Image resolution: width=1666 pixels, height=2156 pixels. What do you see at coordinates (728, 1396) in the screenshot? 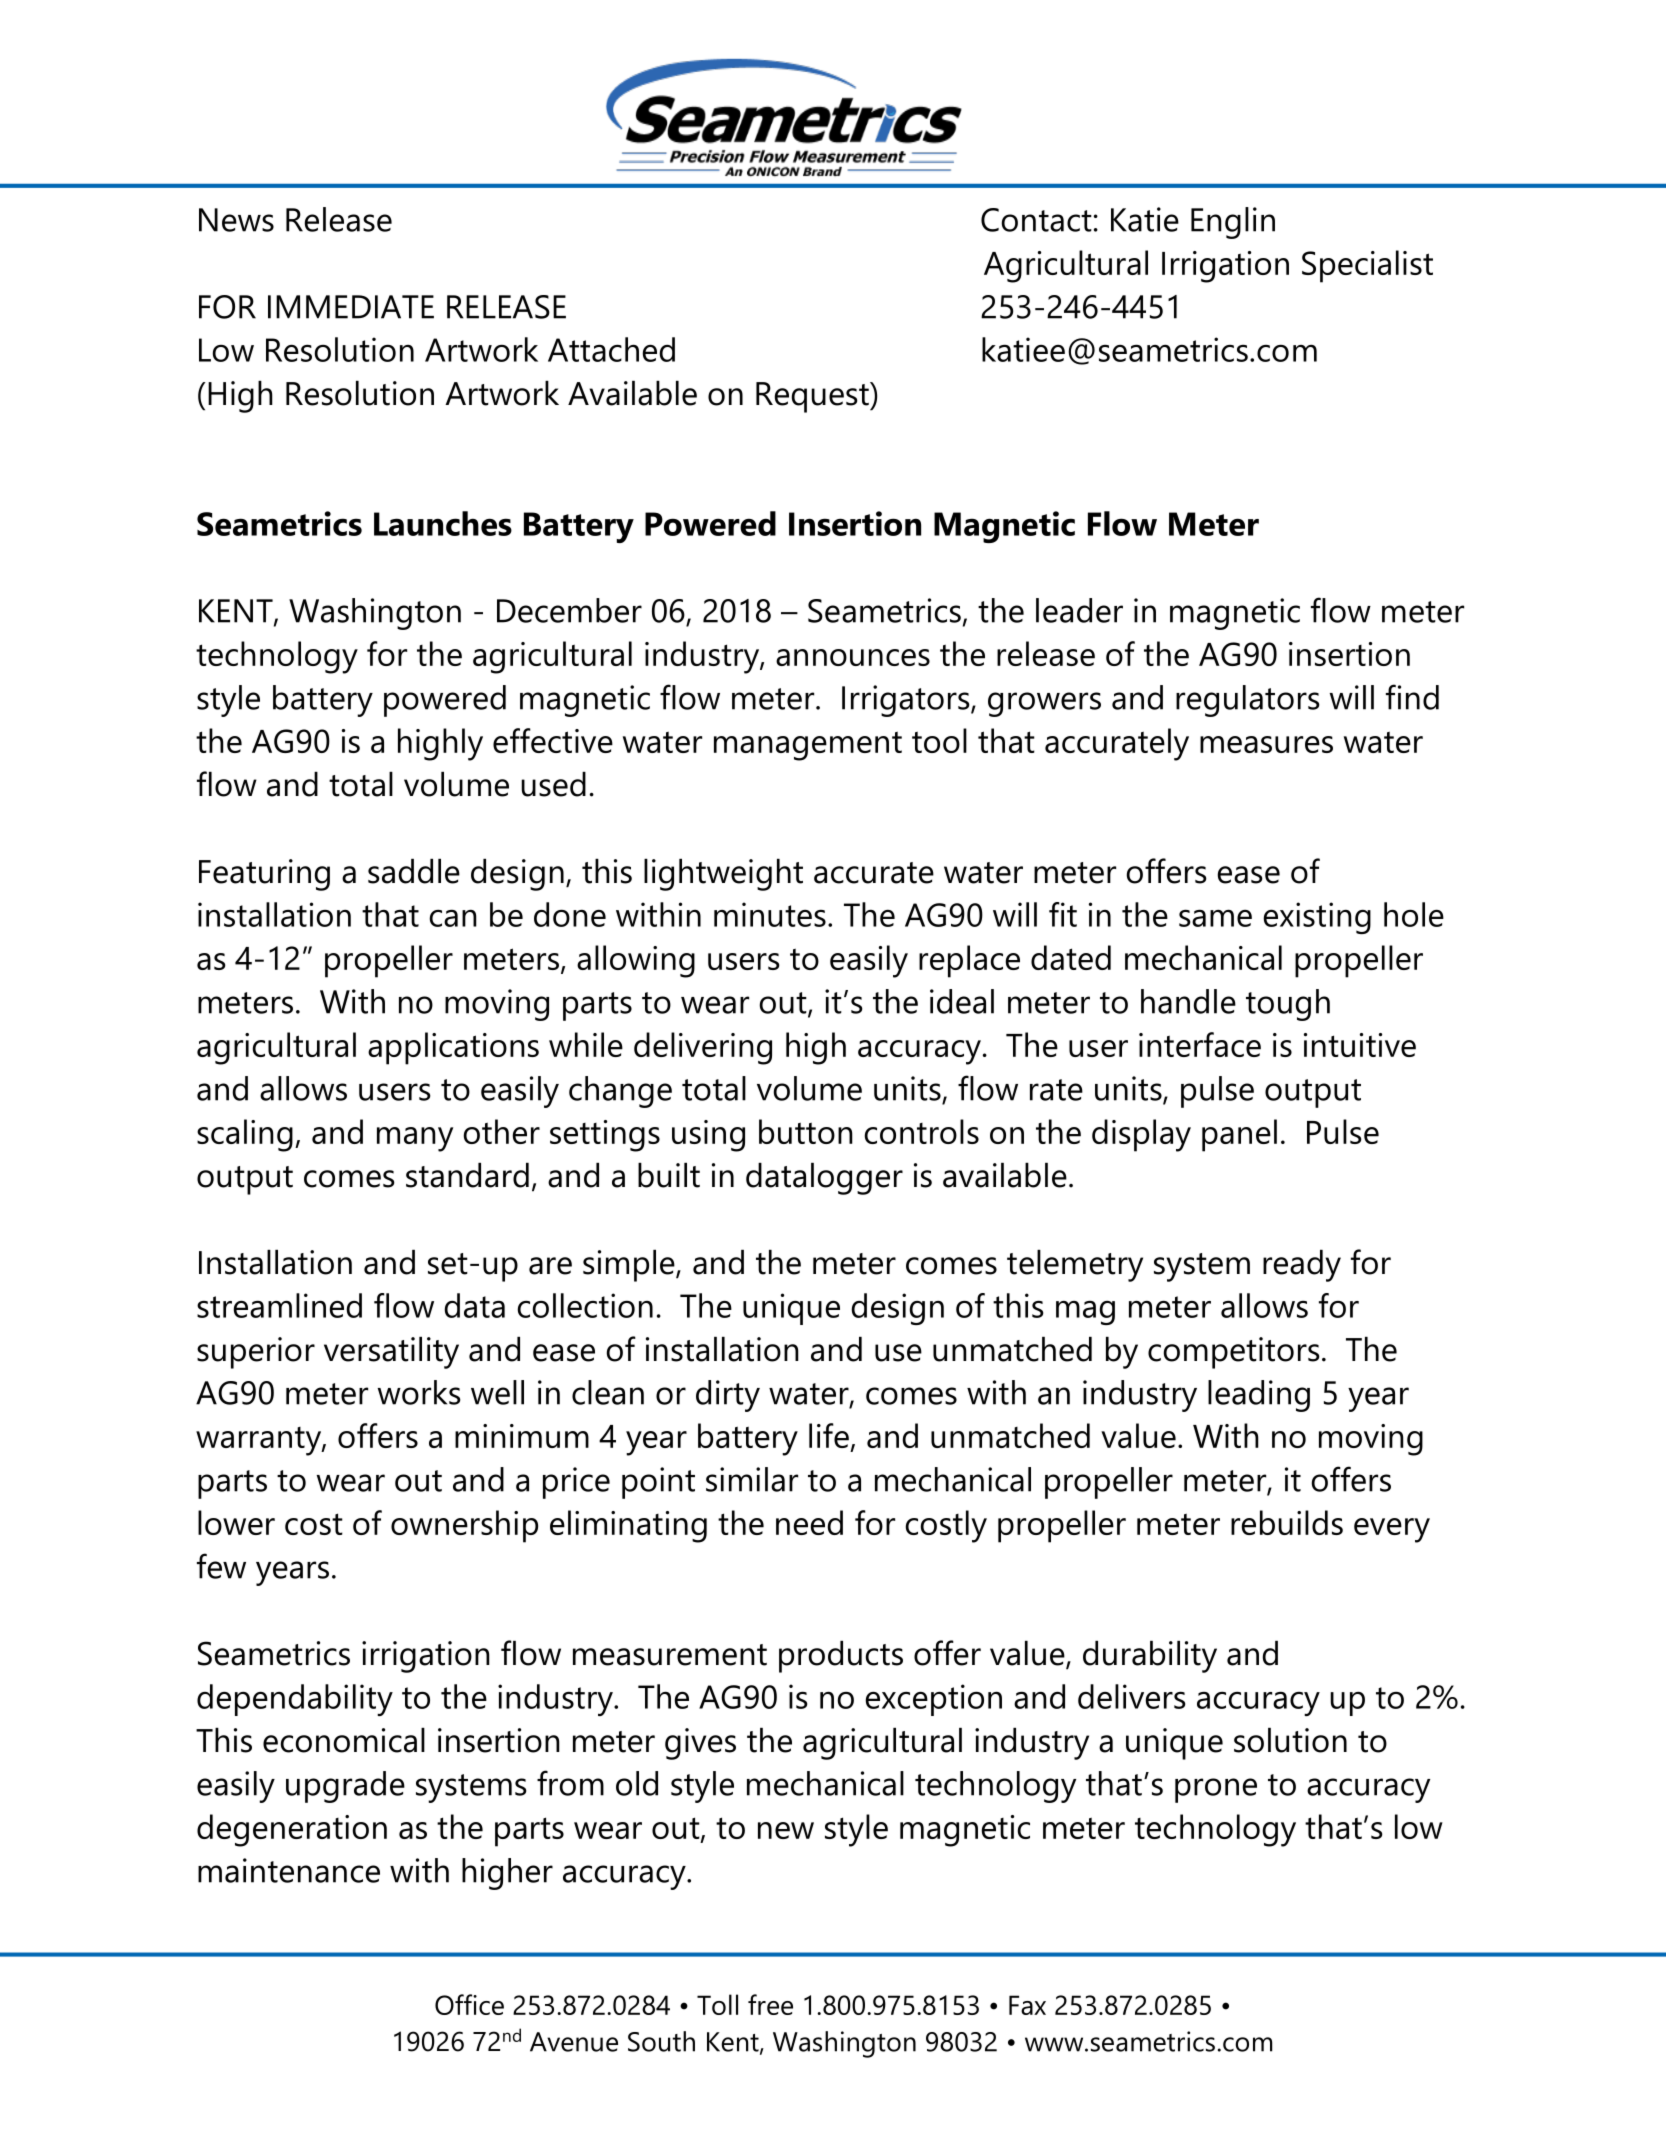
I see `dirty` at bounding box center [728, 1396].
